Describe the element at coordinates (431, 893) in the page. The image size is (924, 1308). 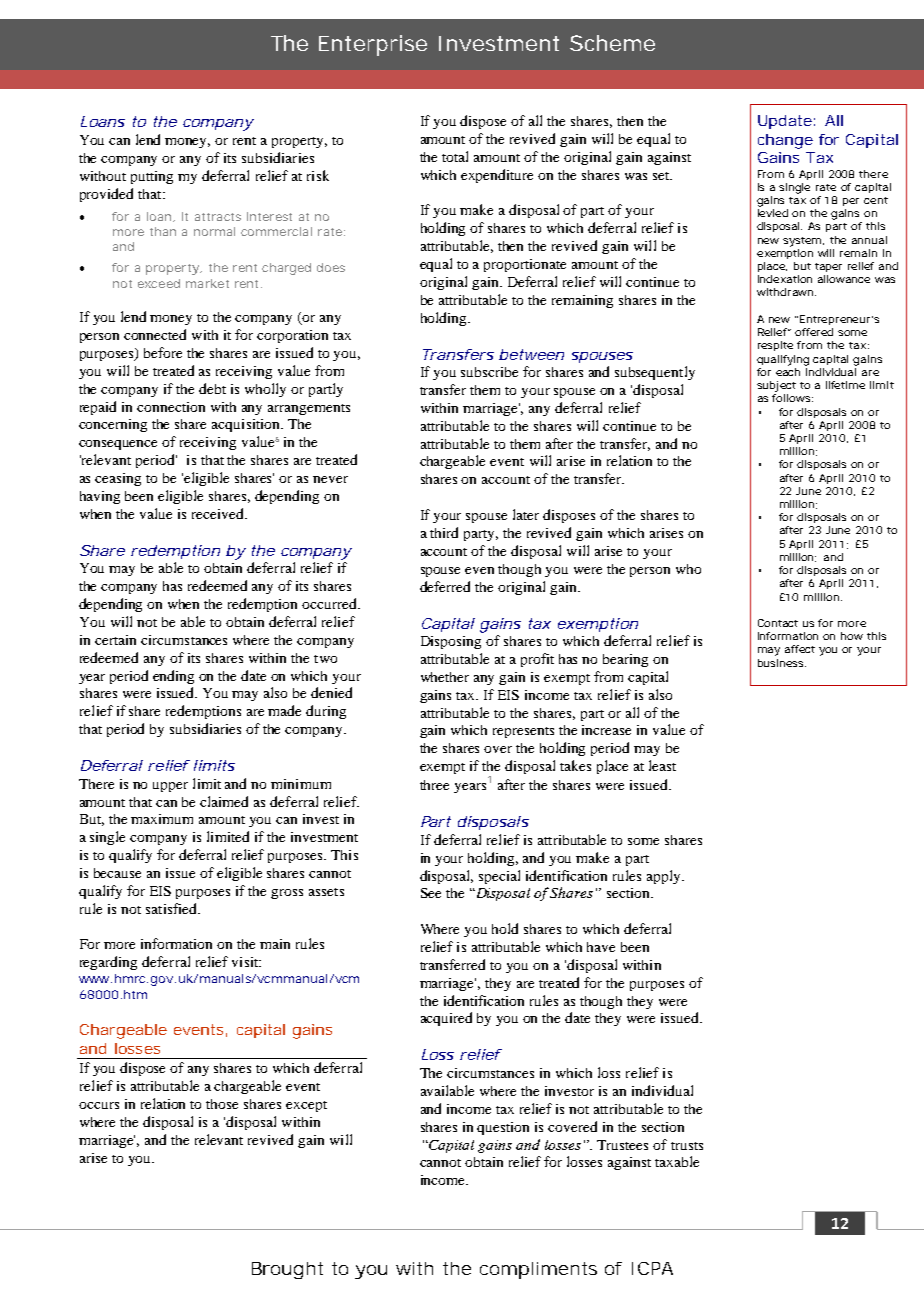
I see `See` at that location.
